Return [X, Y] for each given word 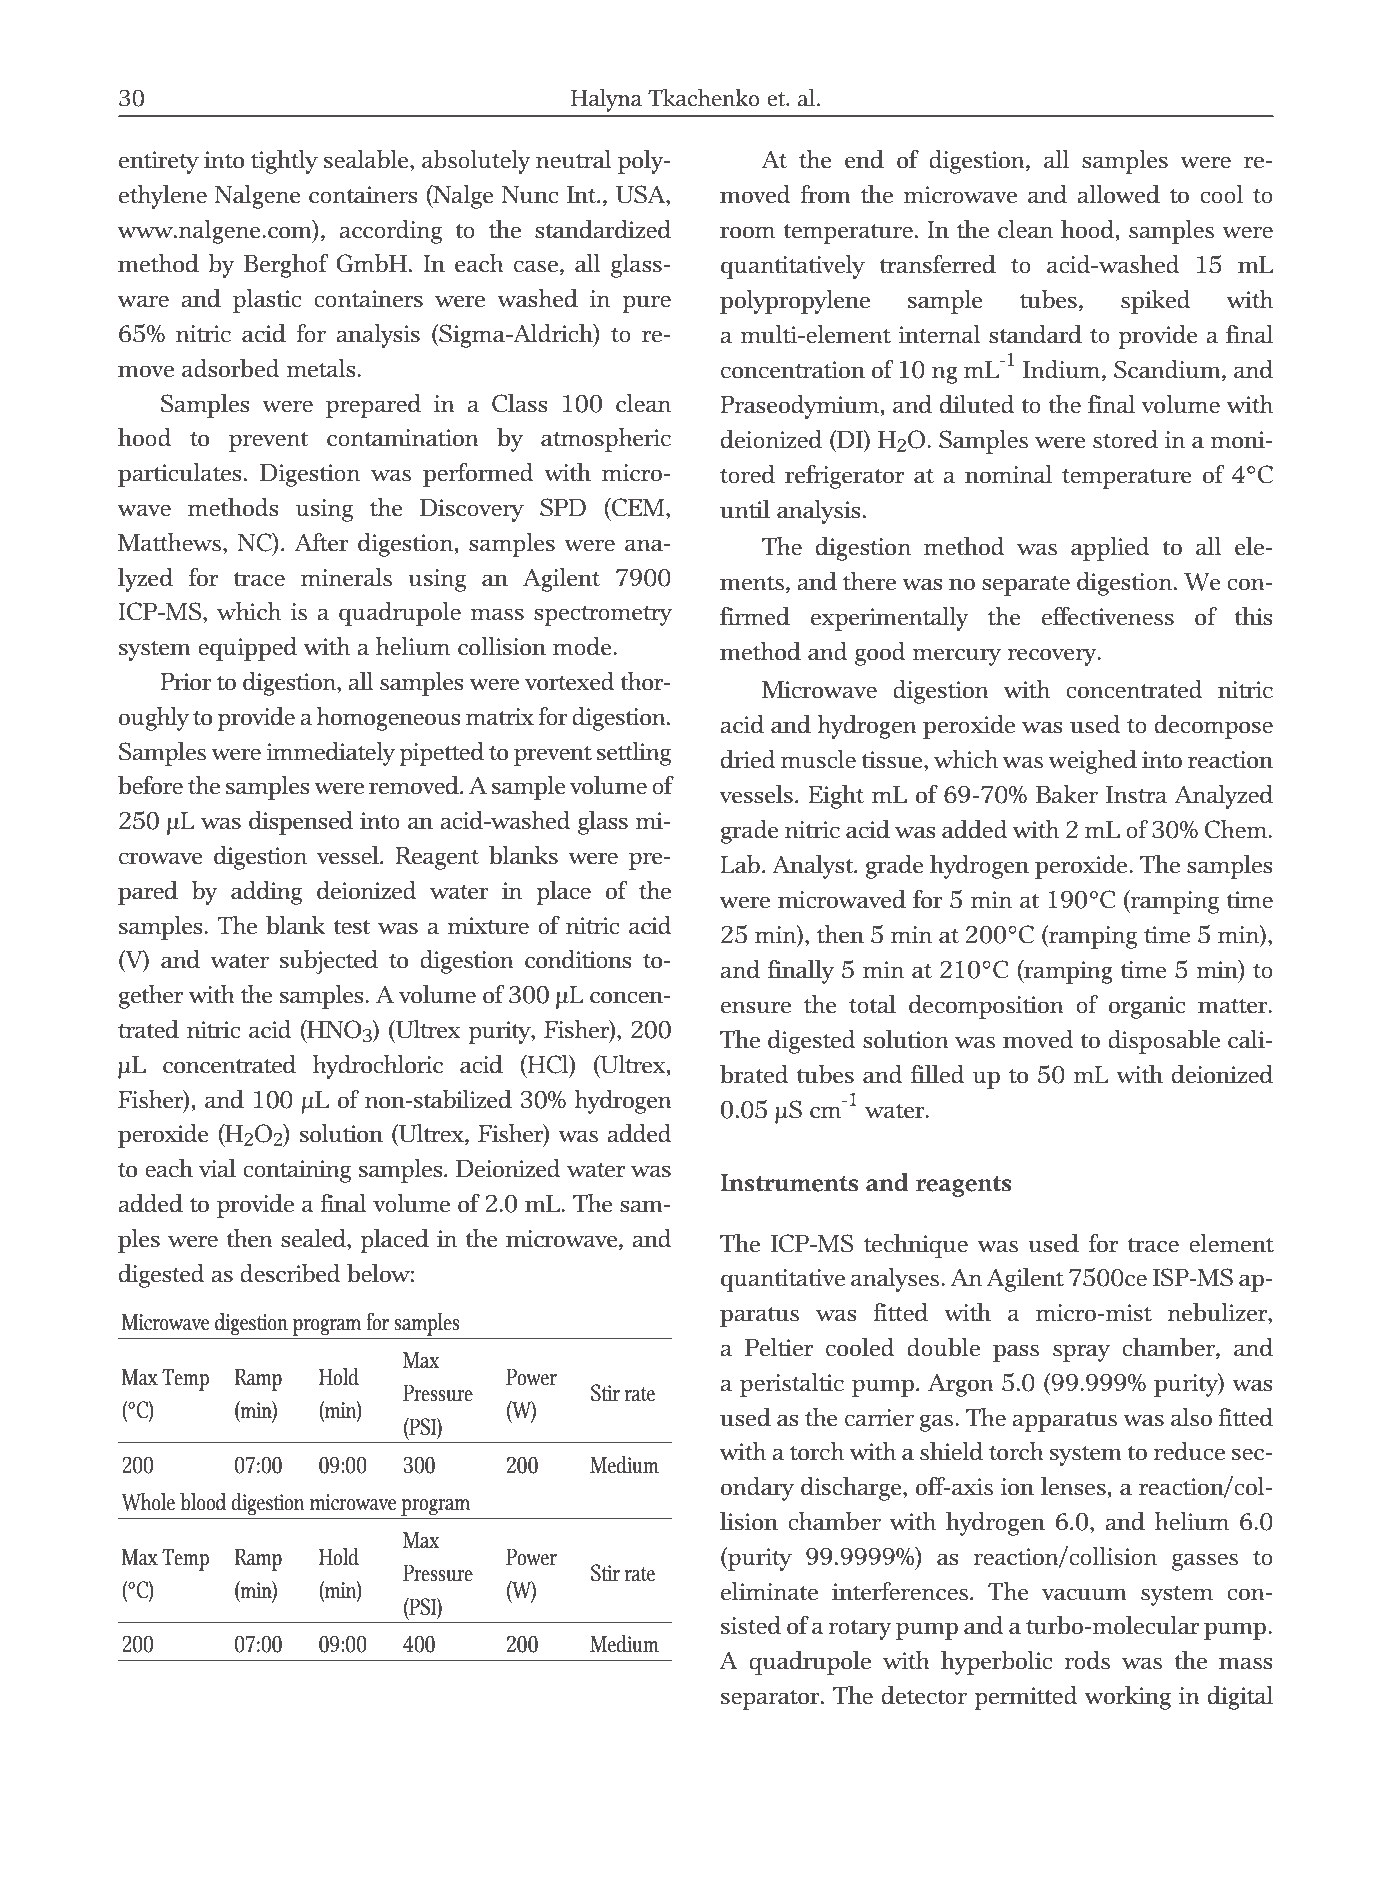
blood [203, 1502]
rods [1087, 1660]
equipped [247, 649]
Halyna [606, 100]
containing [297, 1171]
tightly [284, 162]
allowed [1118, 194]
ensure [756, 1007]
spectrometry [603, 615]
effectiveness [1108, 616]
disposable [1164, 1042]
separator [771, 1699]
